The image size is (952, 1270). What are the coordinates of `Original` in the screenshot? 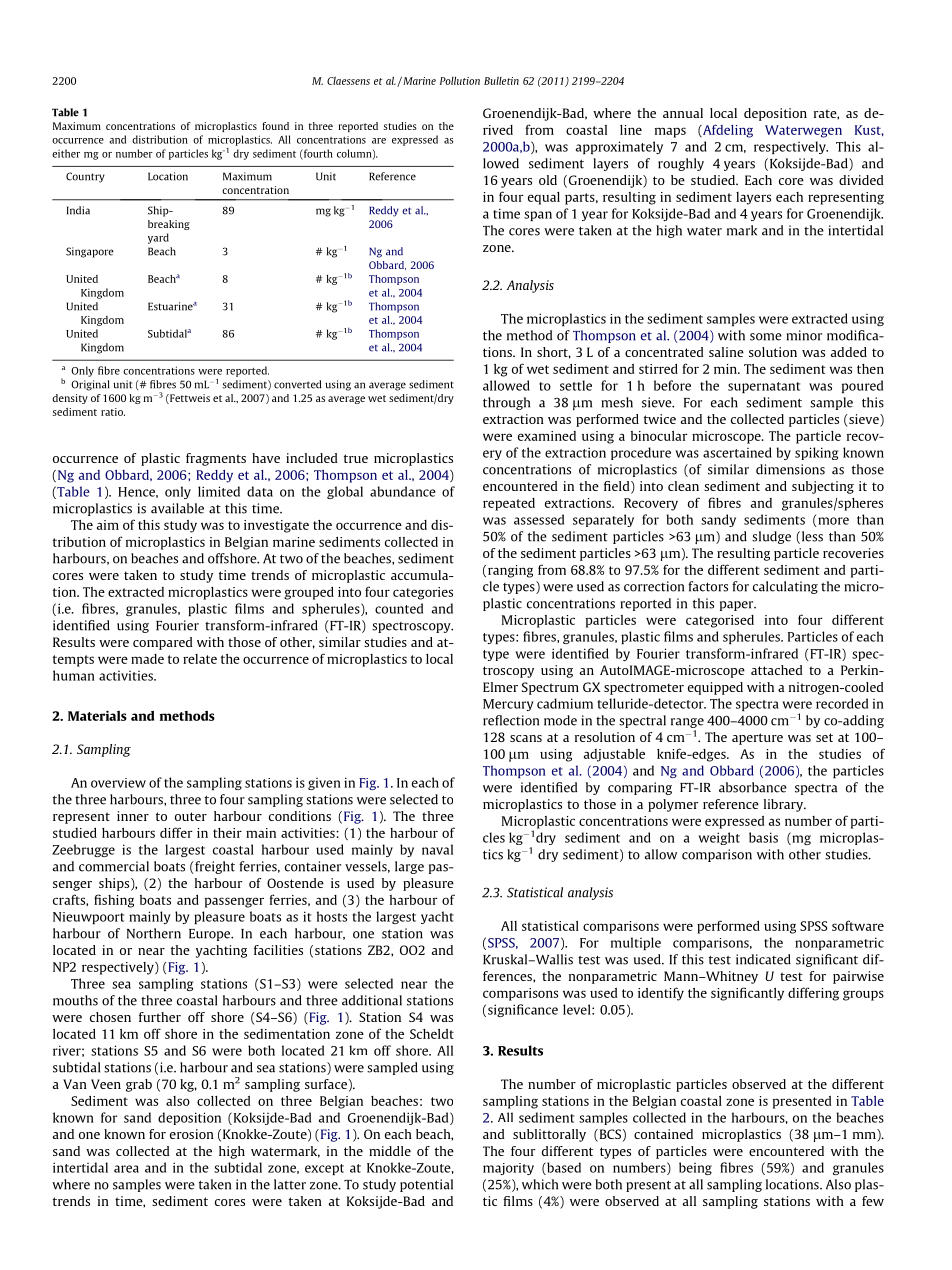 It's located at (90, 385).
